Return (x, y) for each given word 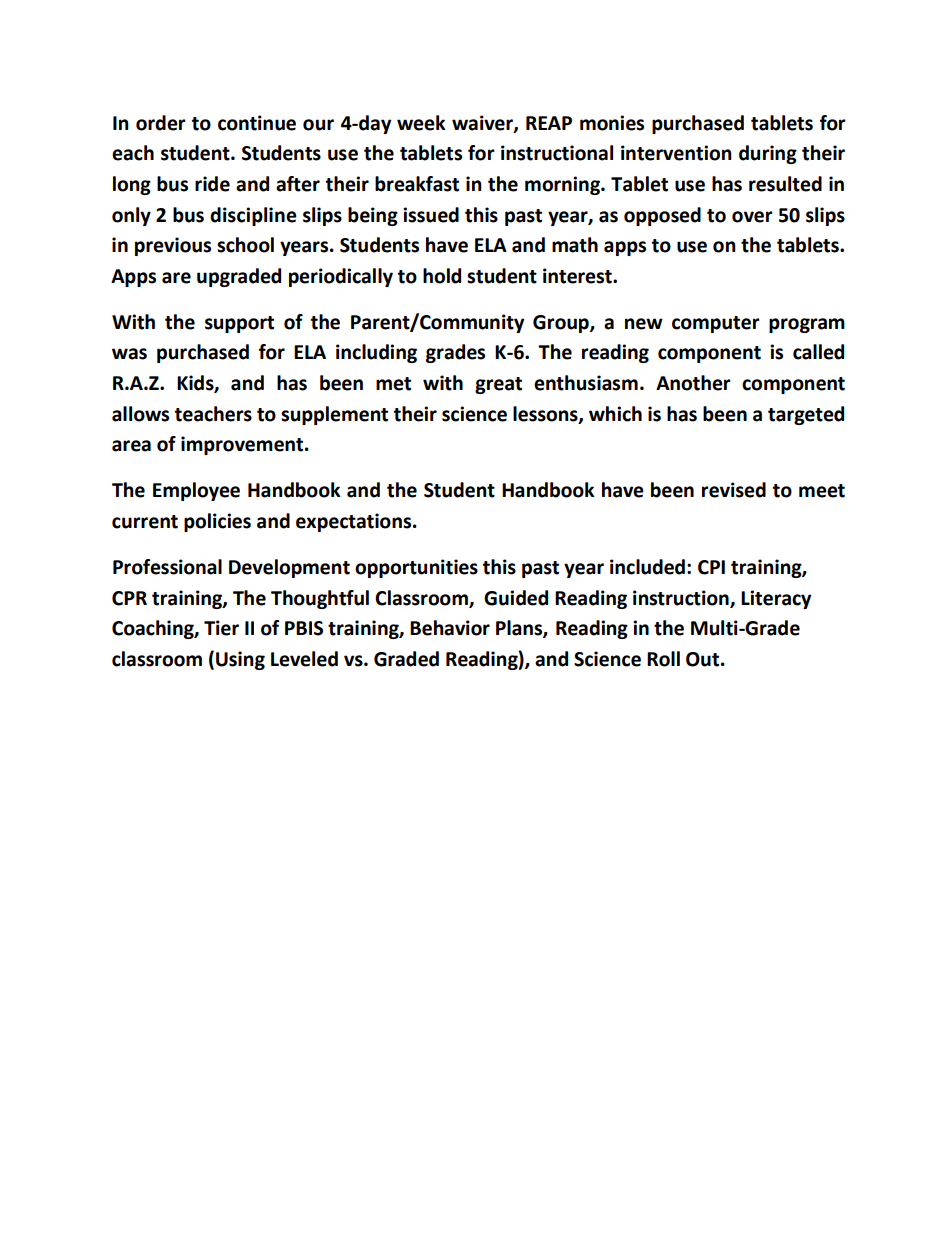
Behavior (450, 628)
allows (140, 414)
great (498, 385)
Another (693, 383)
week (421, 123)
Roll (663, 659)
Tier (221, 628)
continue (257, 123)
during (768, 154)
